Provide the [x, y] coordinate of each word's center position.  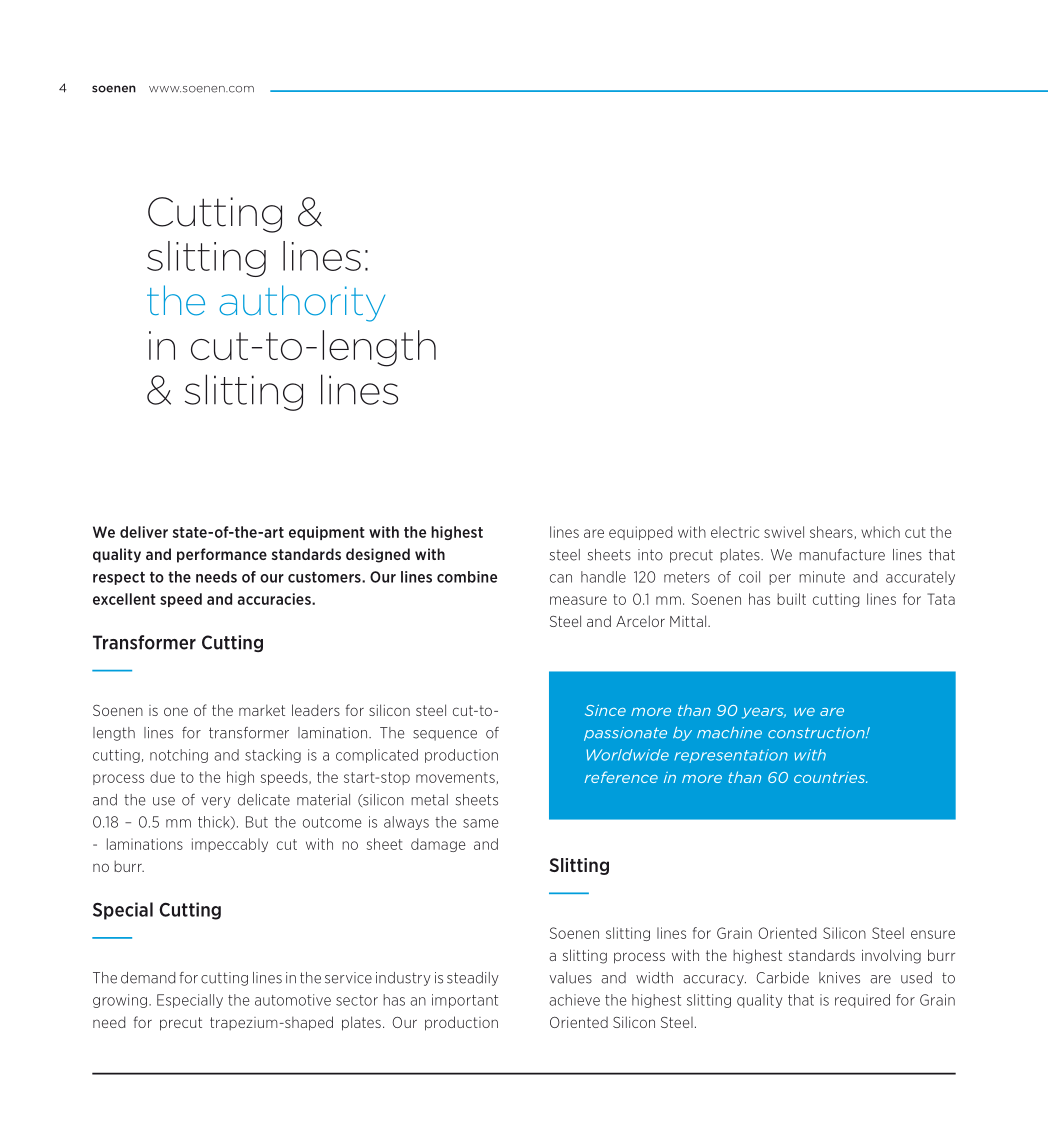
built [791, 599]
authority [302, 303]
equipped [640, 533]
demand [148, 978]
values [570, 978]
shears [831, 532]
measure [578, 600]
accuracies [275, 599]
